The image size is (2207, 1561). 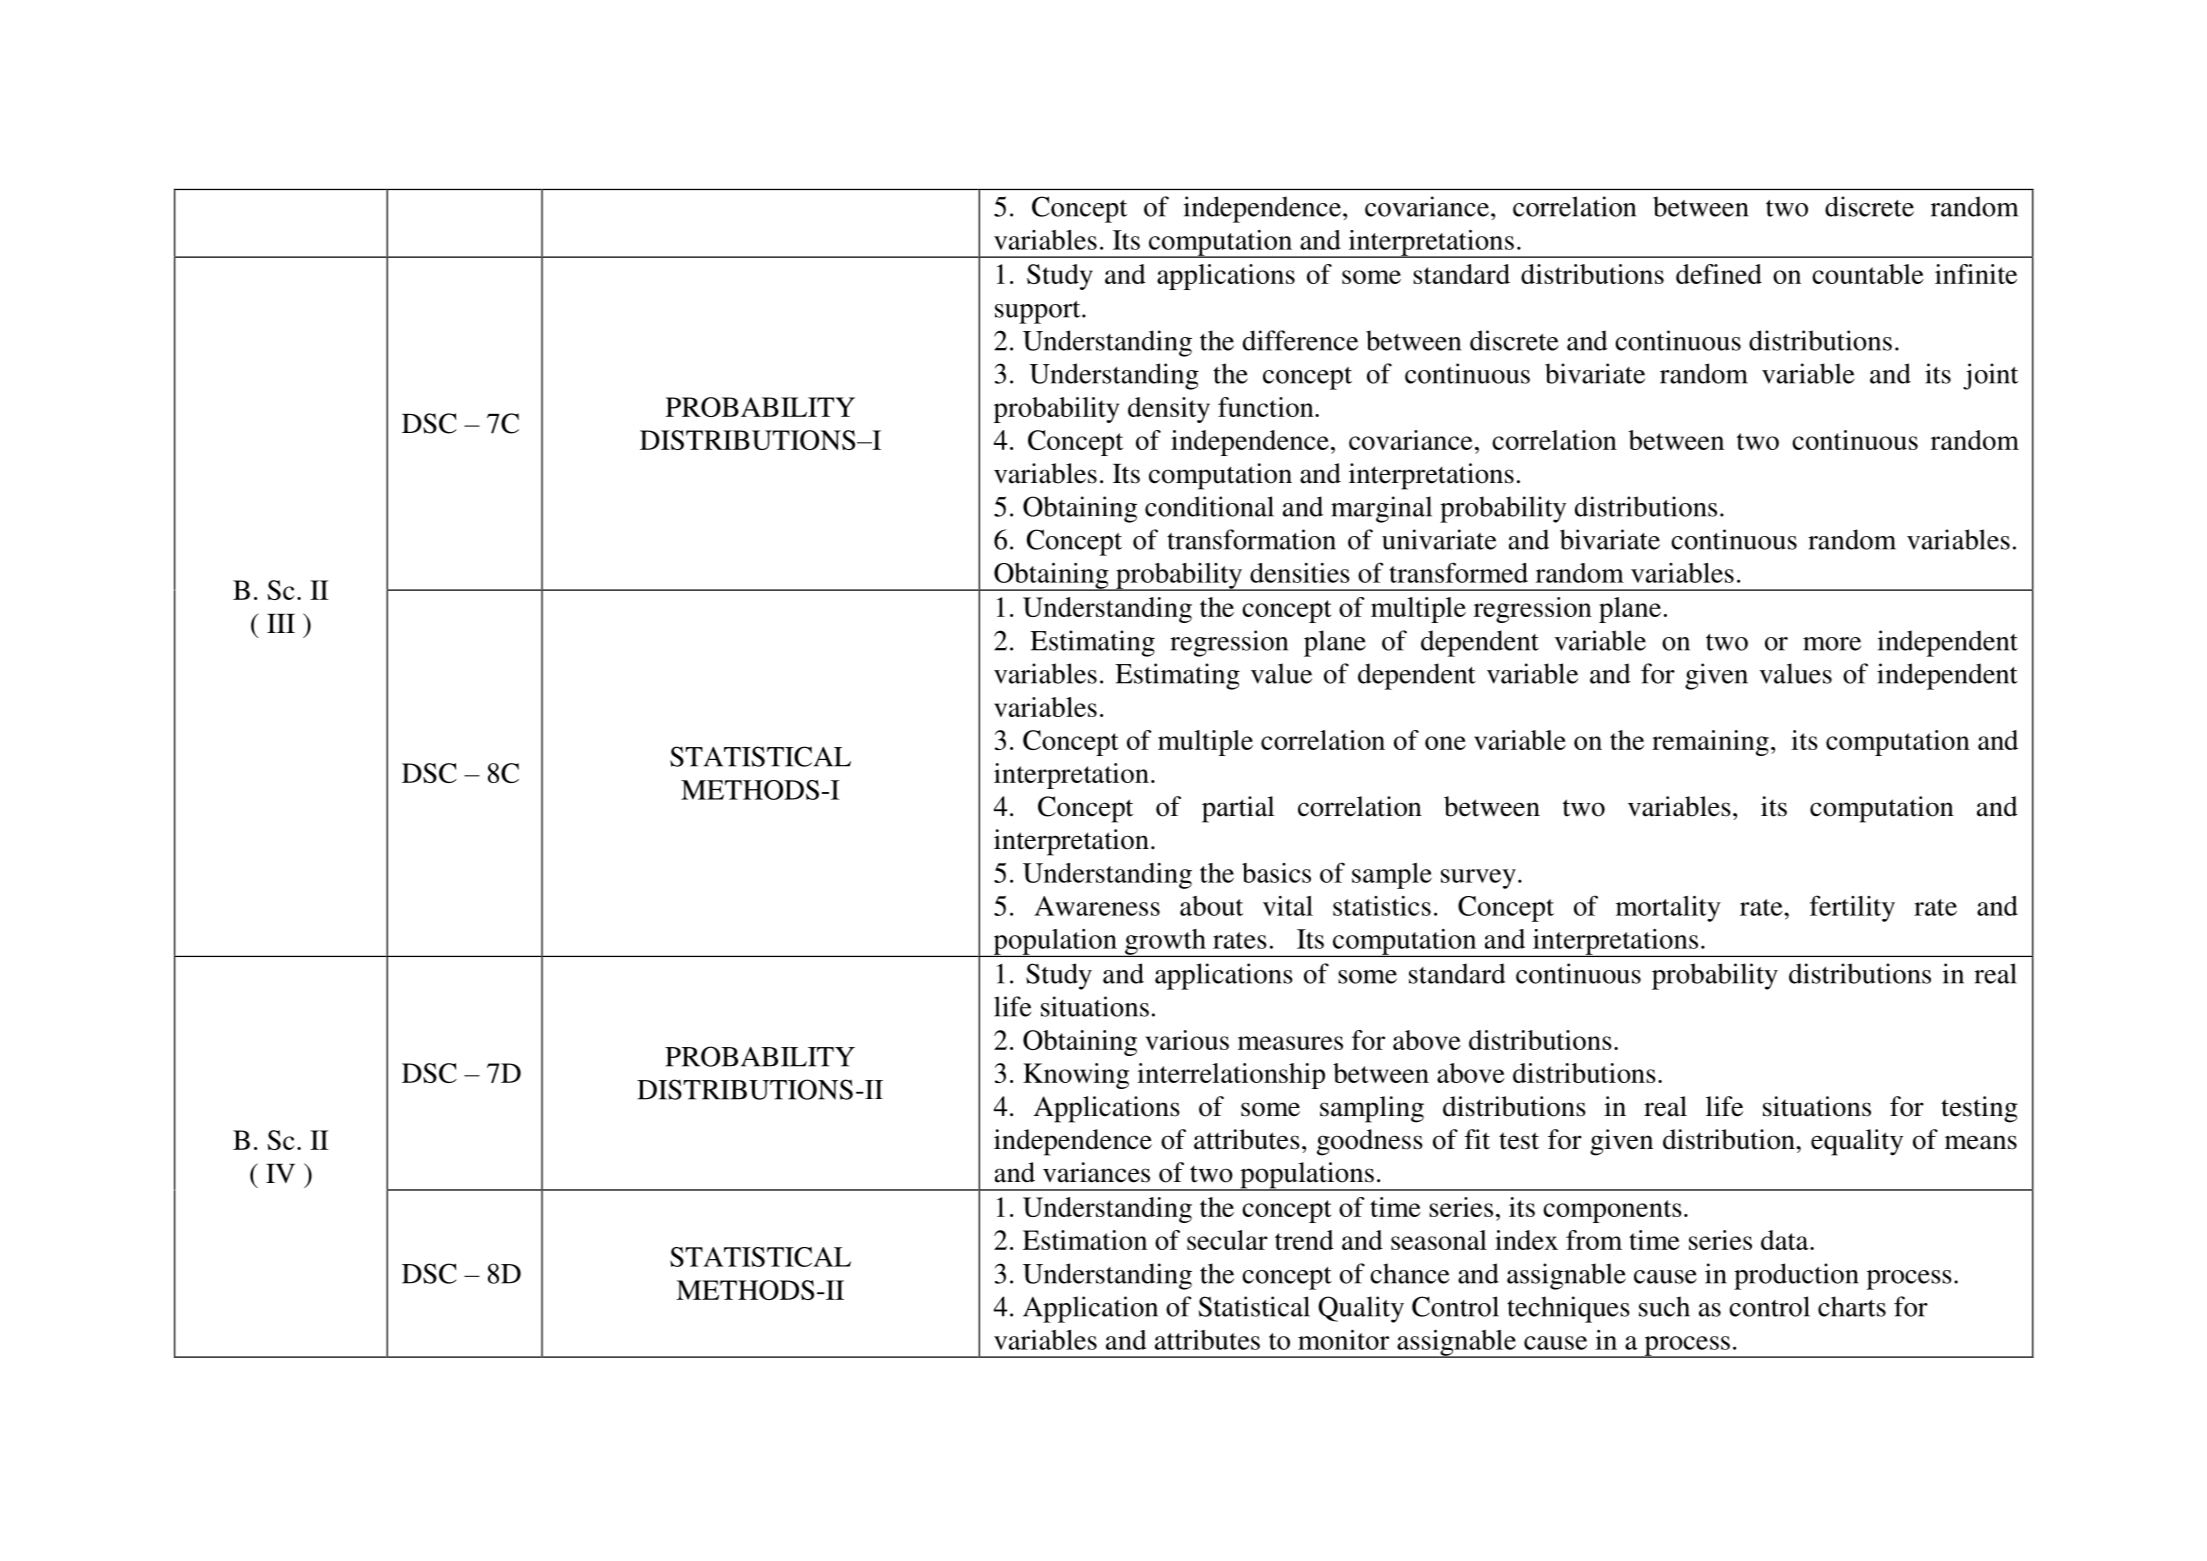 What do you see at coordinates (1710, 743) in the screenshot?
I see `remaining` at bounding box center [1710, 743].
